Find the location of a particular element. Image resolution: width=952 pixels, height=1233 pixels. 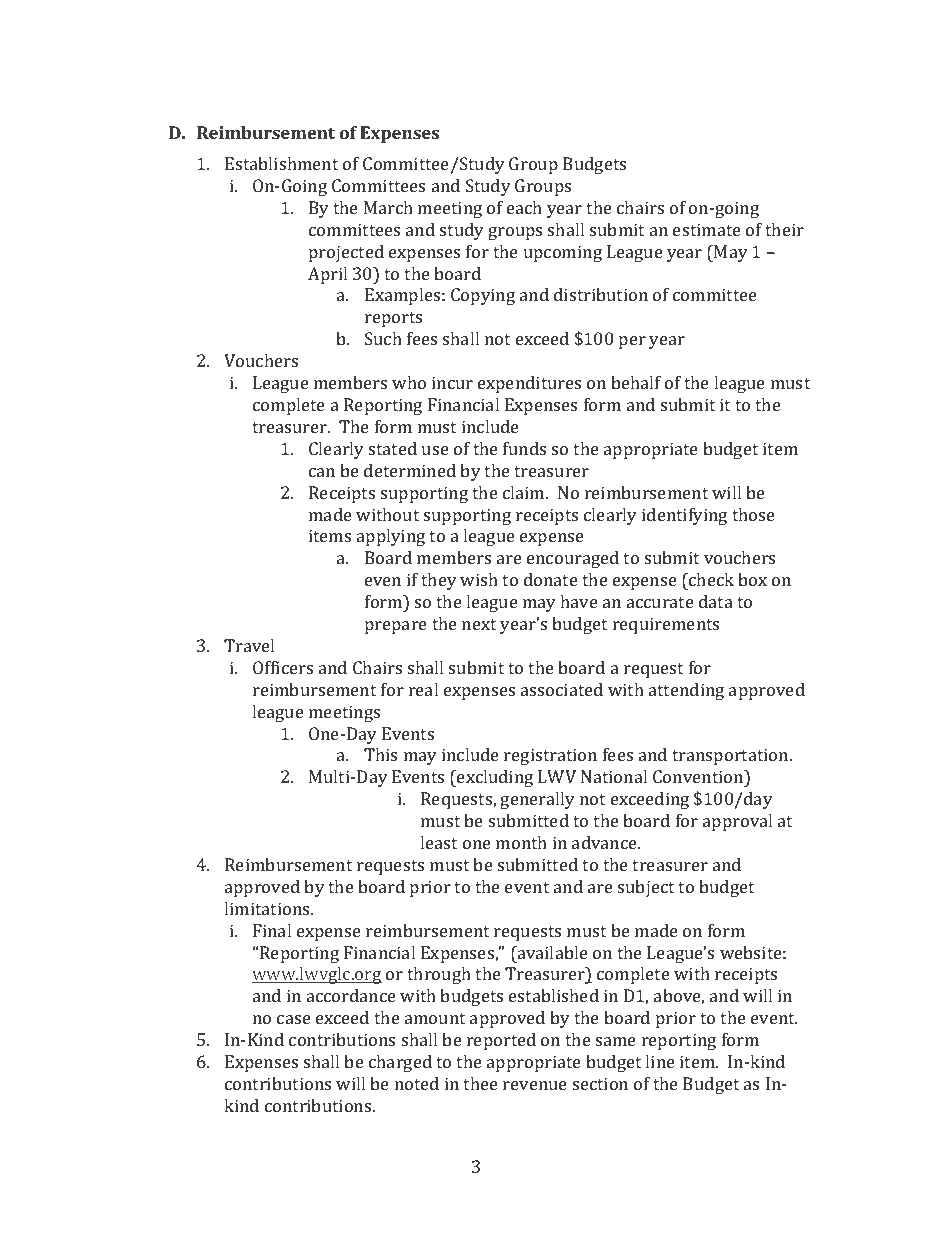

behalf is located at coordinates (636, 382).
